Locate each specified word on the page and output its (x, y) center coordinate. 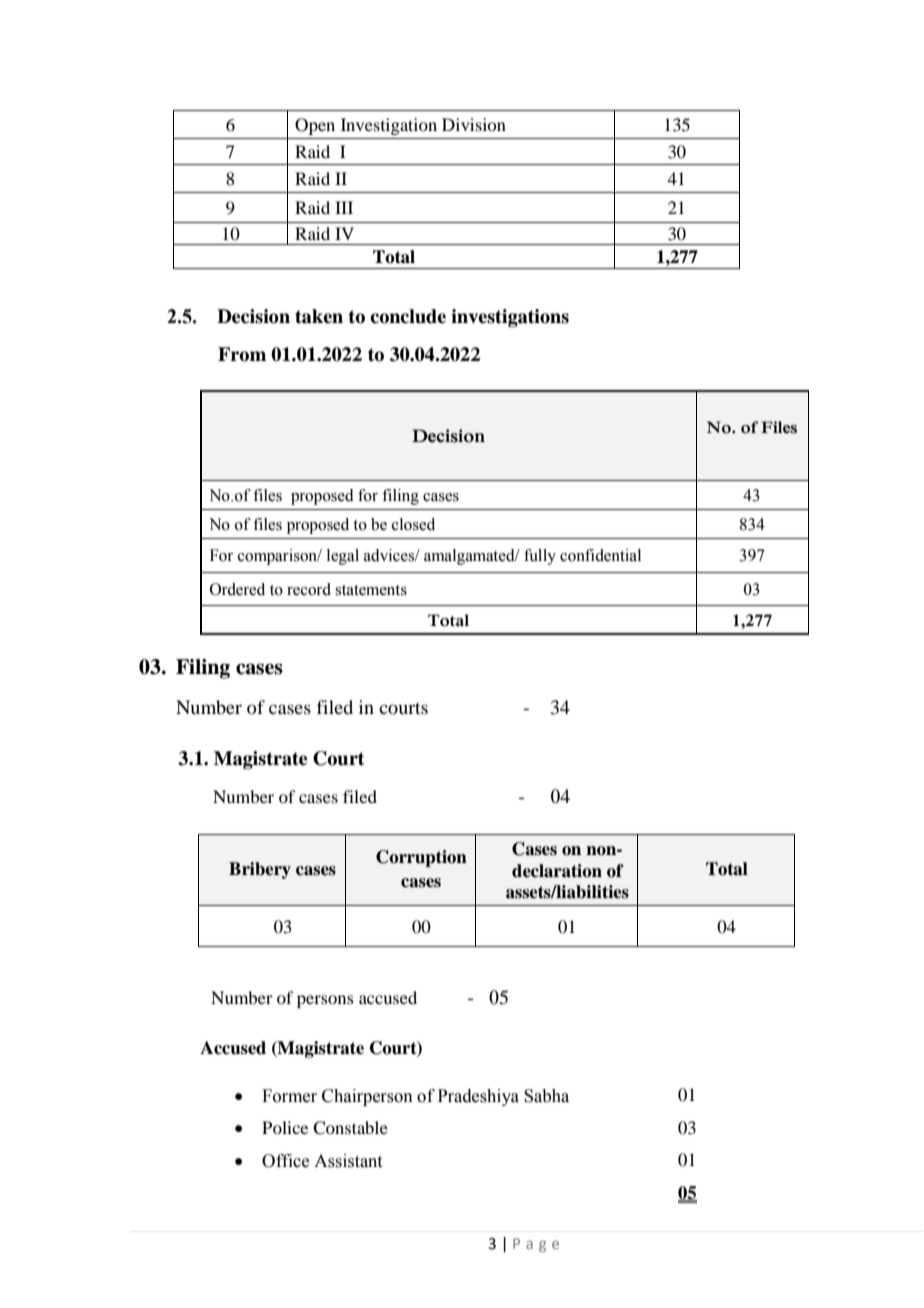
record (309, 589)
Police (285, 1127)
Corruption (421, 858)
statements (371, 590)
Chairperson (367, 1097)
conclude (408, 316)
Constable (350, 1128)
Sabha (546, 1096)
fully (540, 557)
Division (474, 124)
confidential (600, 555)
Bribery (260, 870)
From (242, 354)
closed (413, 524)
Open (315, 126)
